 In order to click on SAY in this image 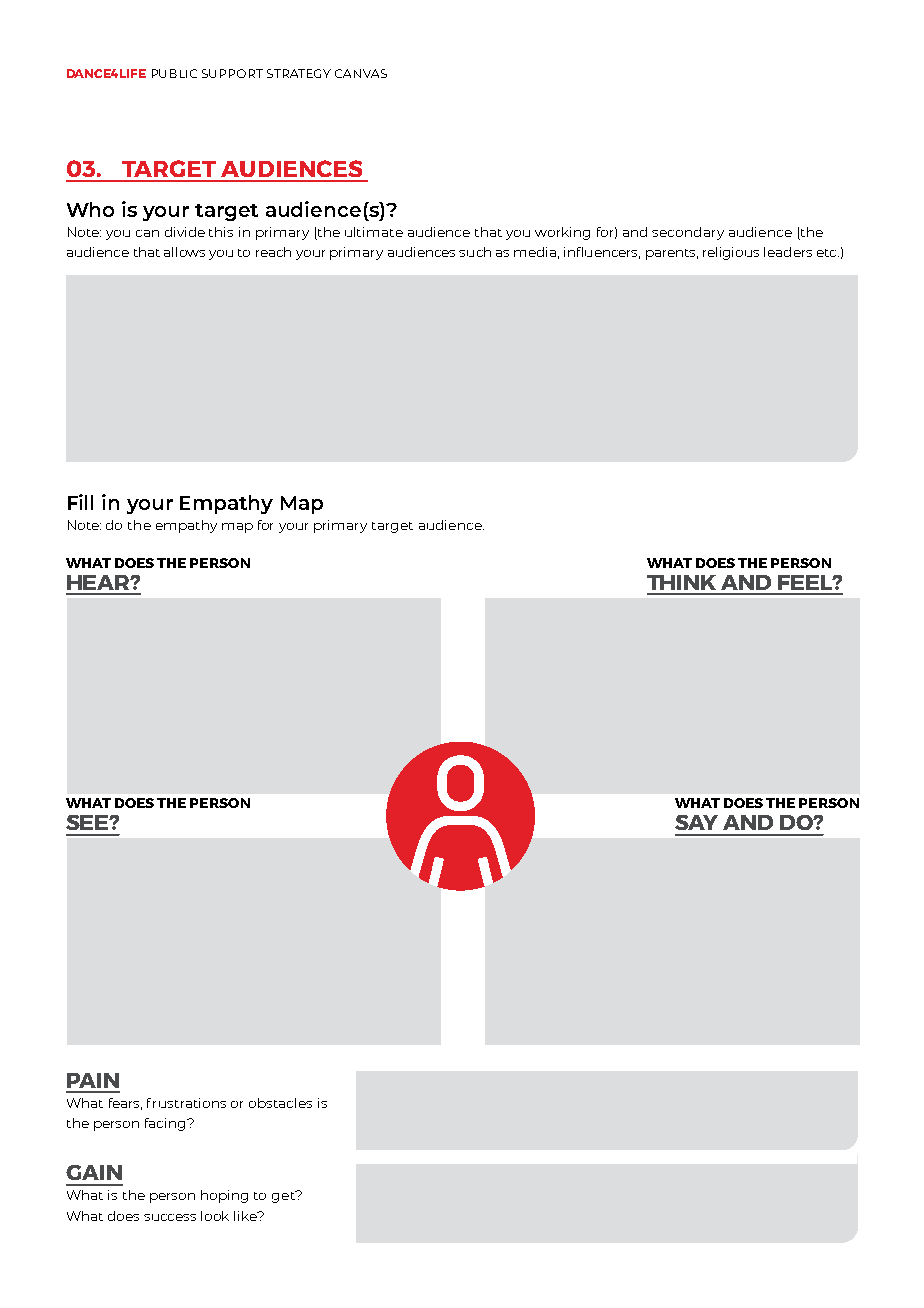, I will do `click(696, 822)`.
